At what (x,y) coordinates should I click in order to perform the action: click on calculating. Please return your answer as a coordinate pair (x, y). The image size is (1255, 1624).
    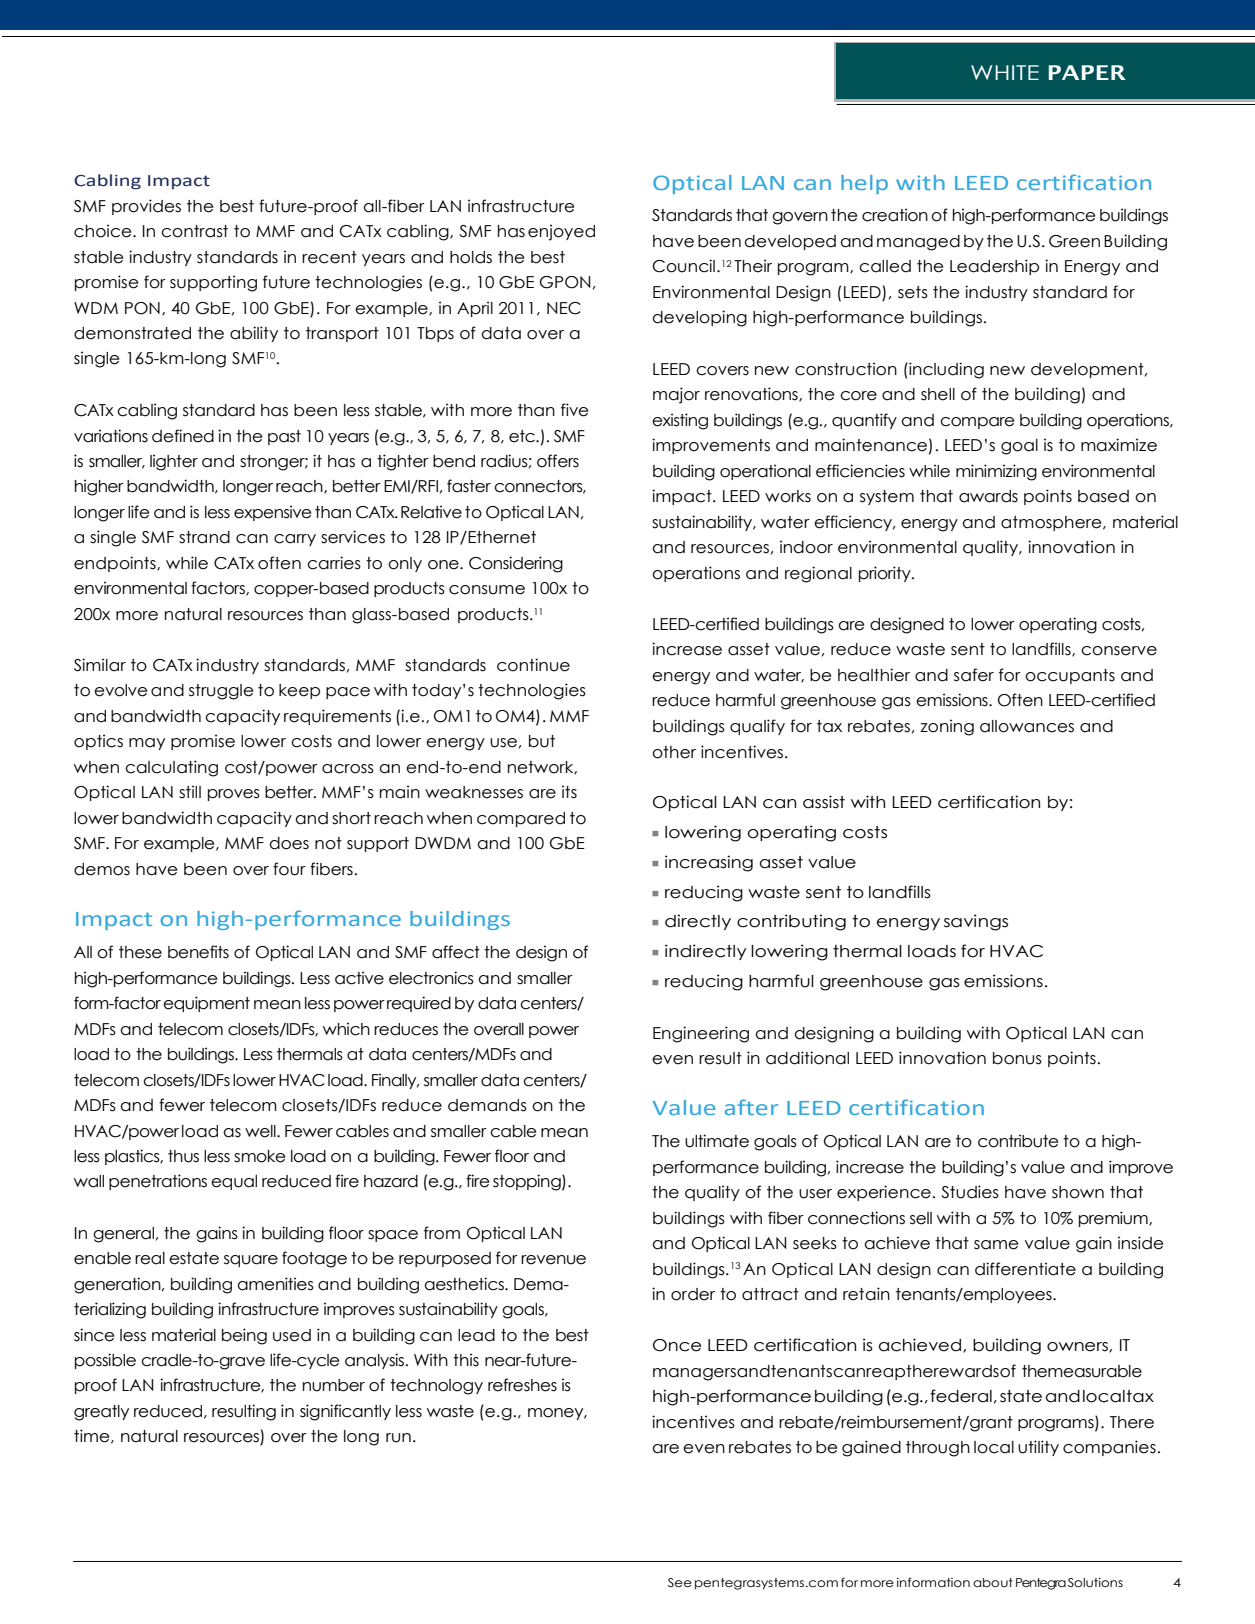
    Looking at the image, I should click on (171, 768).
